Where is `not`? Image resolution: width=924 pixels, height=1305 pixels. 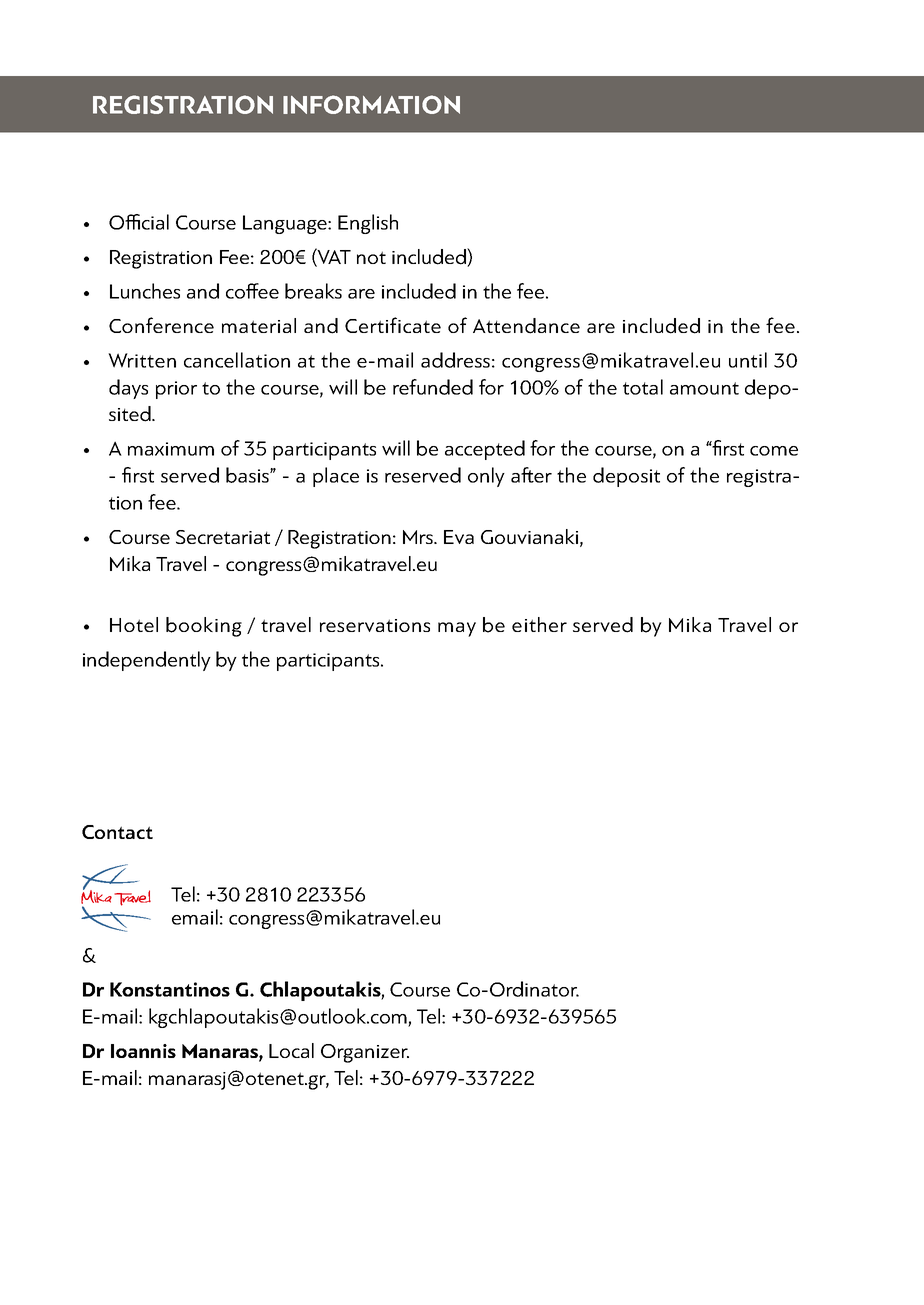 not is located at coordinates (371, 257).
